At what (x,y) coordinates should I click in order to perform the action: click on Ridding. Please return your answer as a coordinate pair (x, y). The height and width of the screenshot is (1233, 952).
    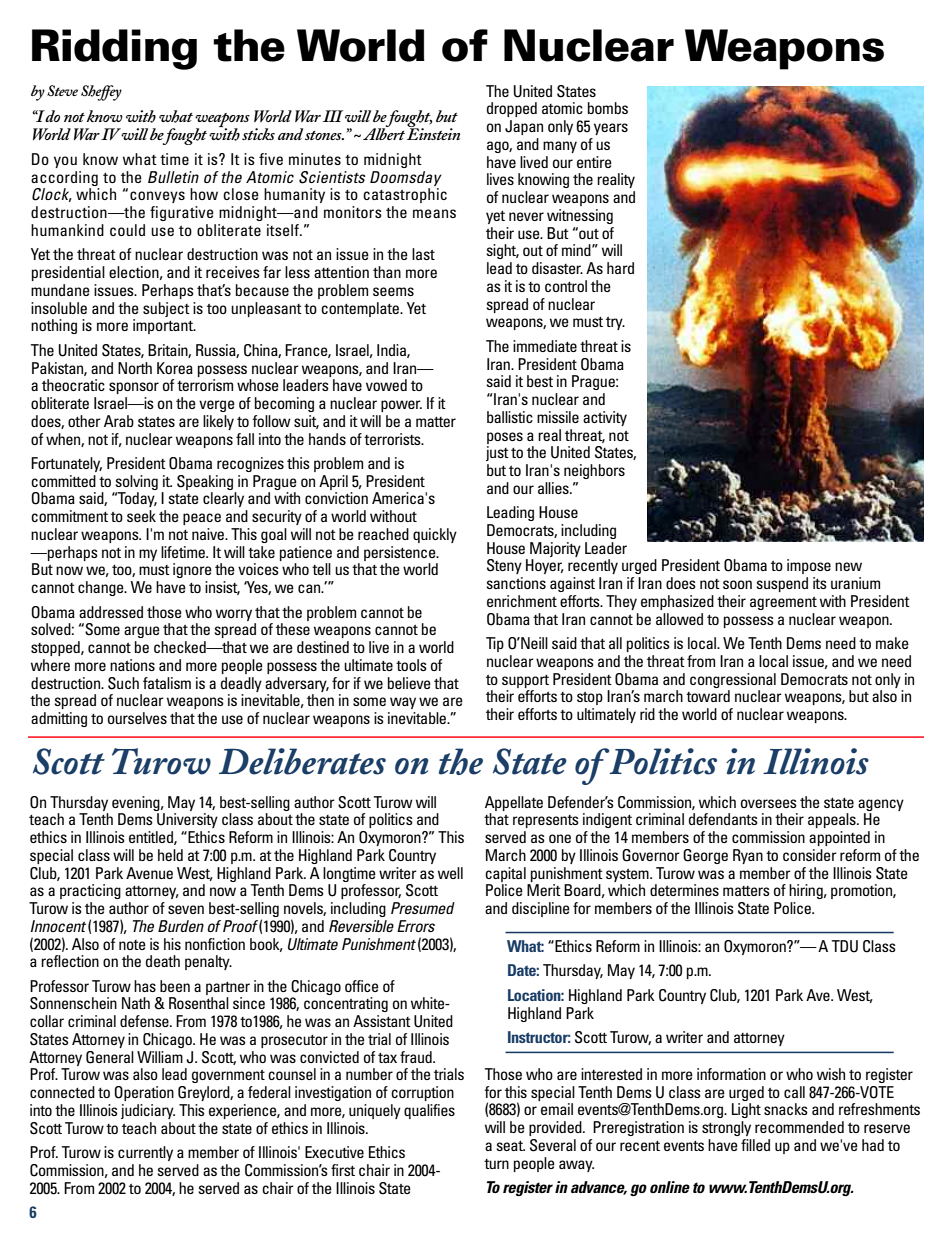
    Looking at the image, I should click on (114, 49).
